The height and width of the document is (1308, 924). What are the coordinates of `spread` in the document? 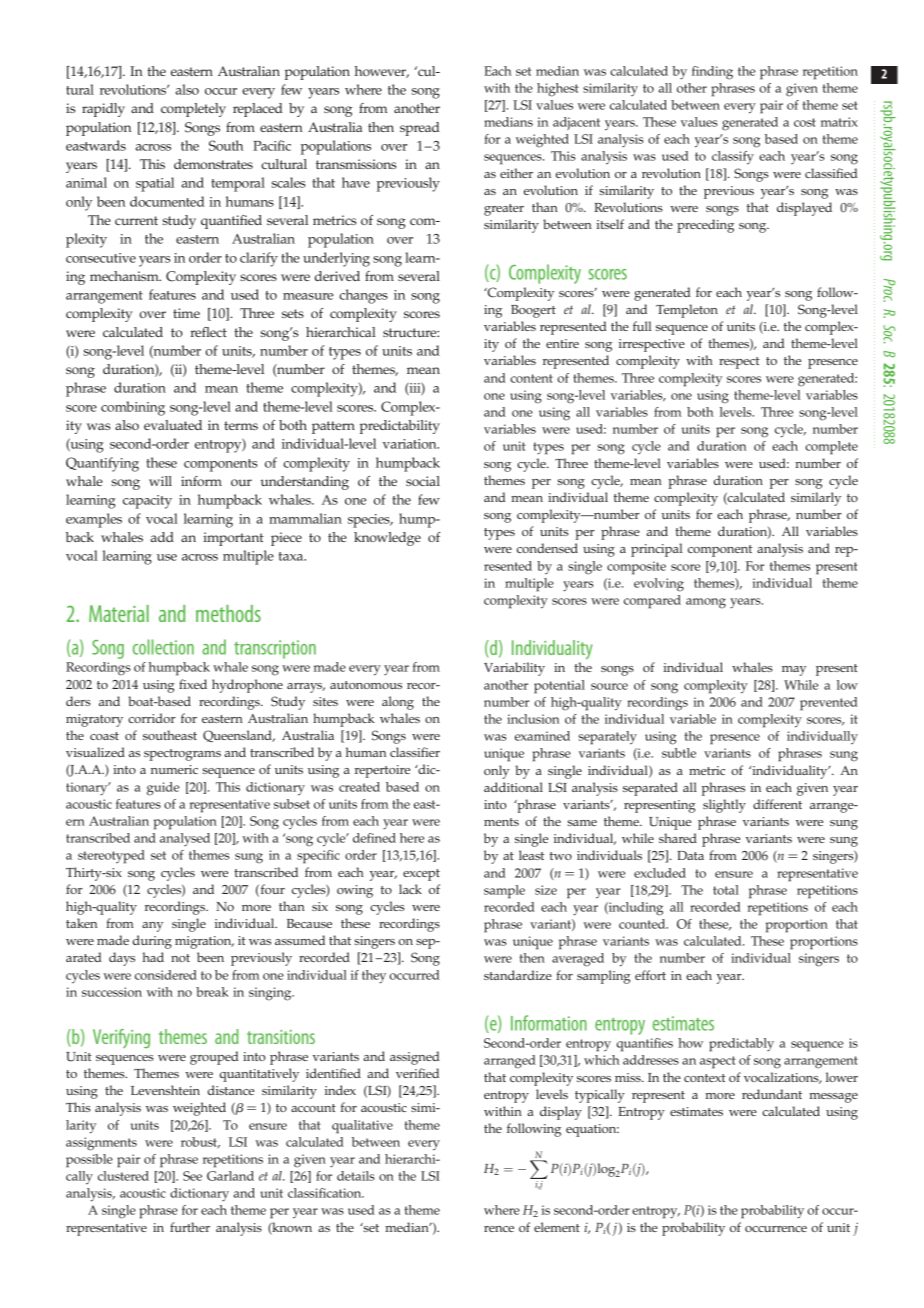 It's located at (420, 129).
